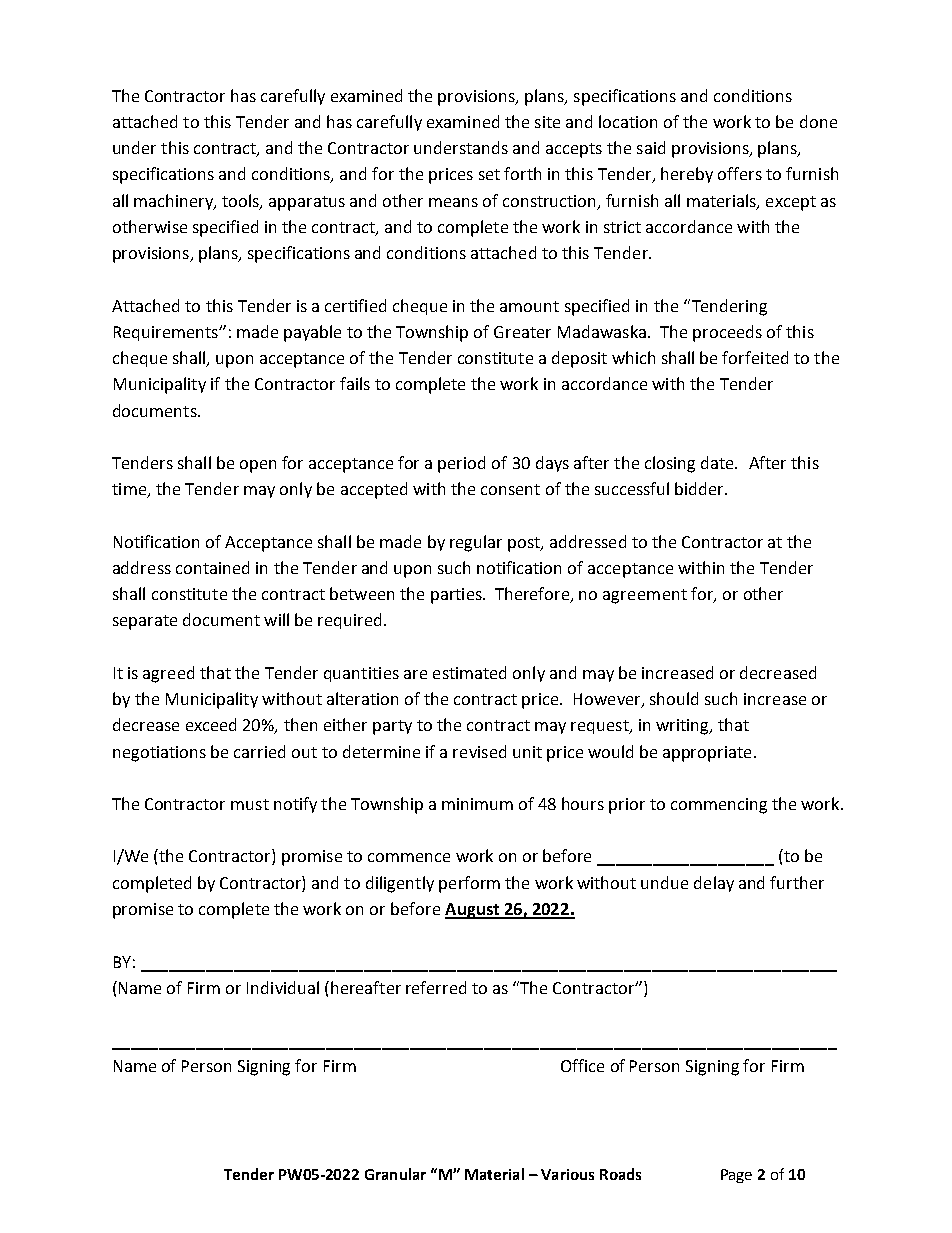  Describe the element at coordinates (469, 672) in the screenshot. I see `estimated` at that location.
